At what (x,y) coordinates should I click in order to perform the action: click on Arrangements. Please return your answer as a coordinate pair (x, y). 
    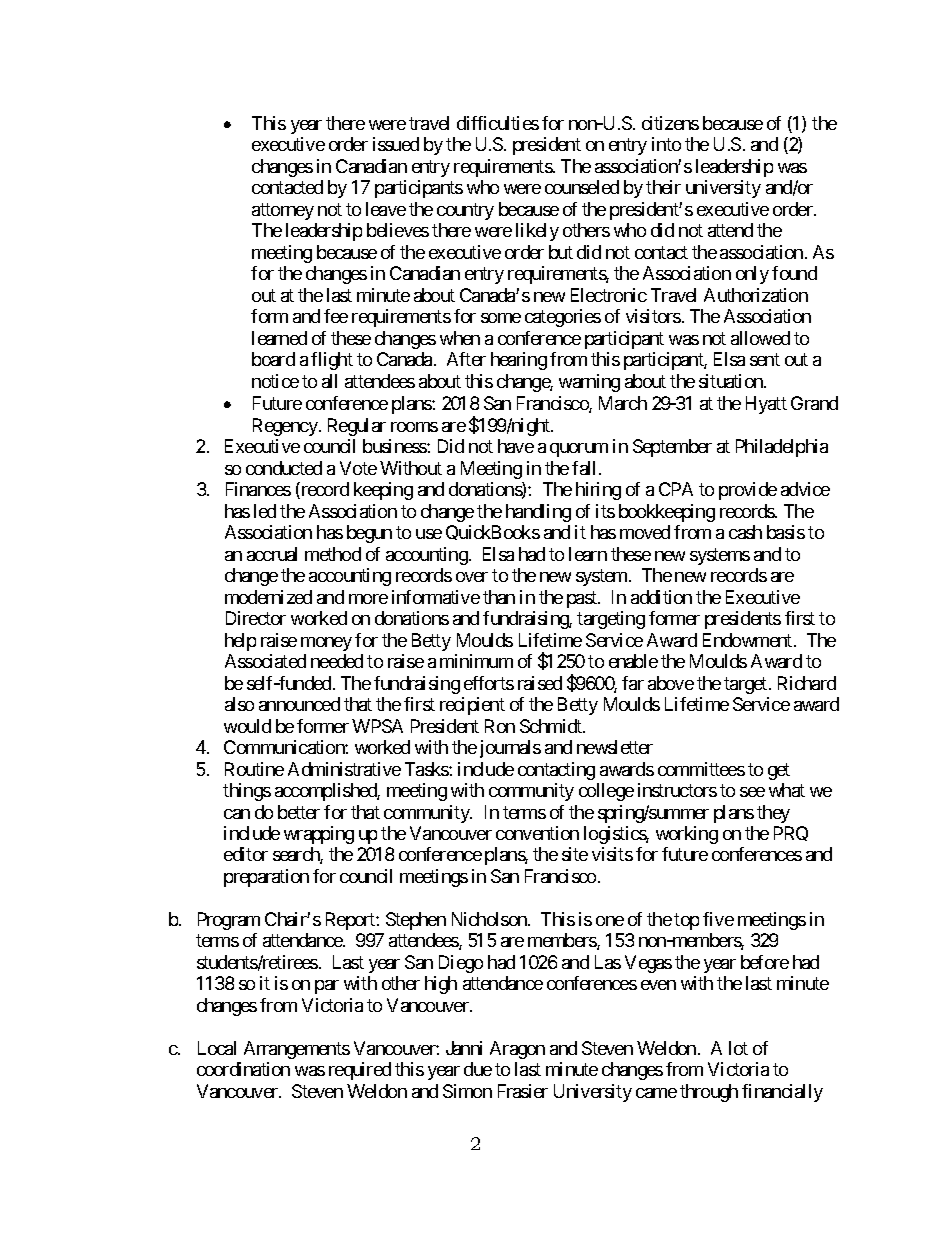
    Looking at the image, I should click on (297, 1050).
